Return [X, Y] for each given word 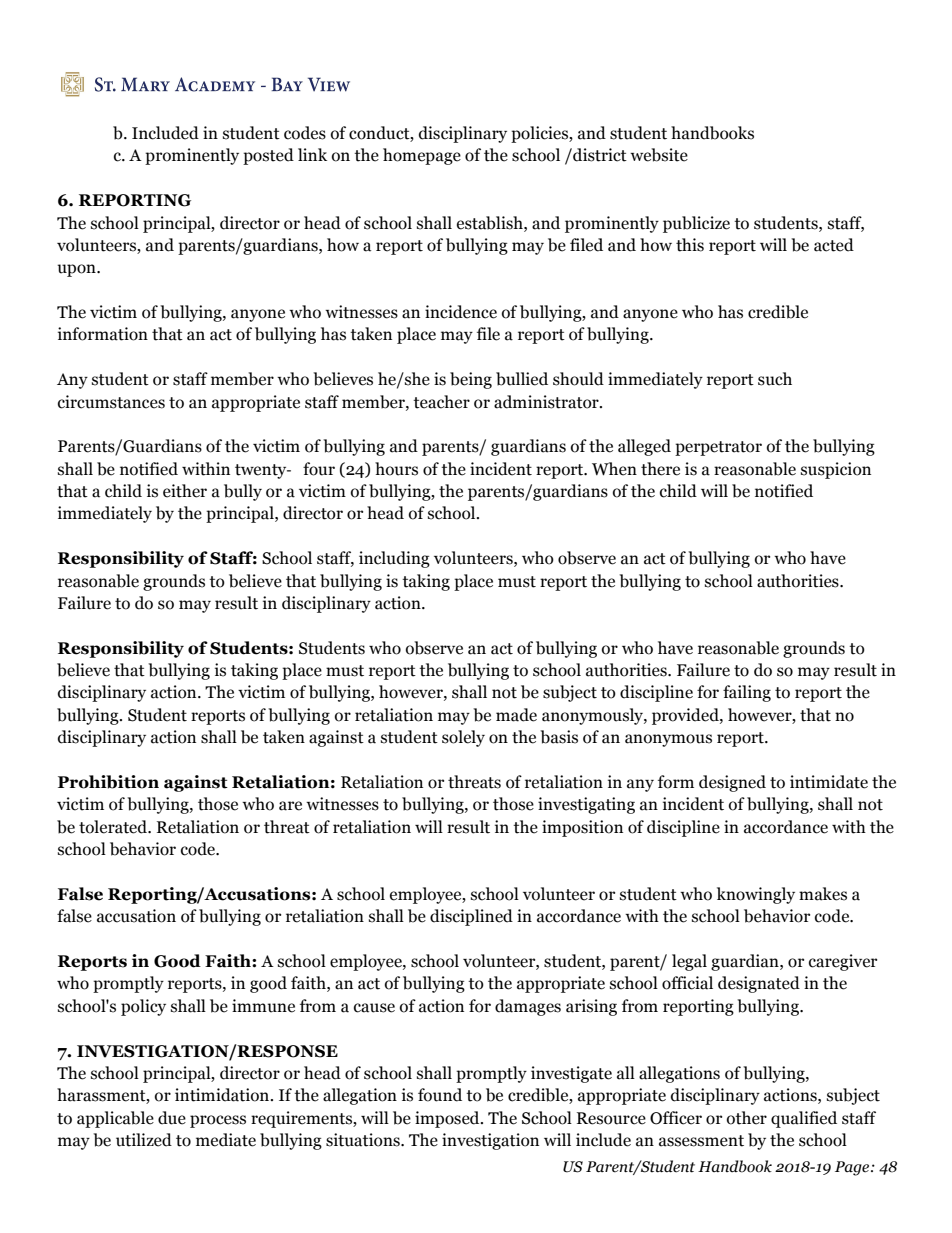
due [172, 1118]
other [747, 1118]
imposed [448, 1119]
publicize [696, 224]
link [312, 154]
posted [268, 156]
